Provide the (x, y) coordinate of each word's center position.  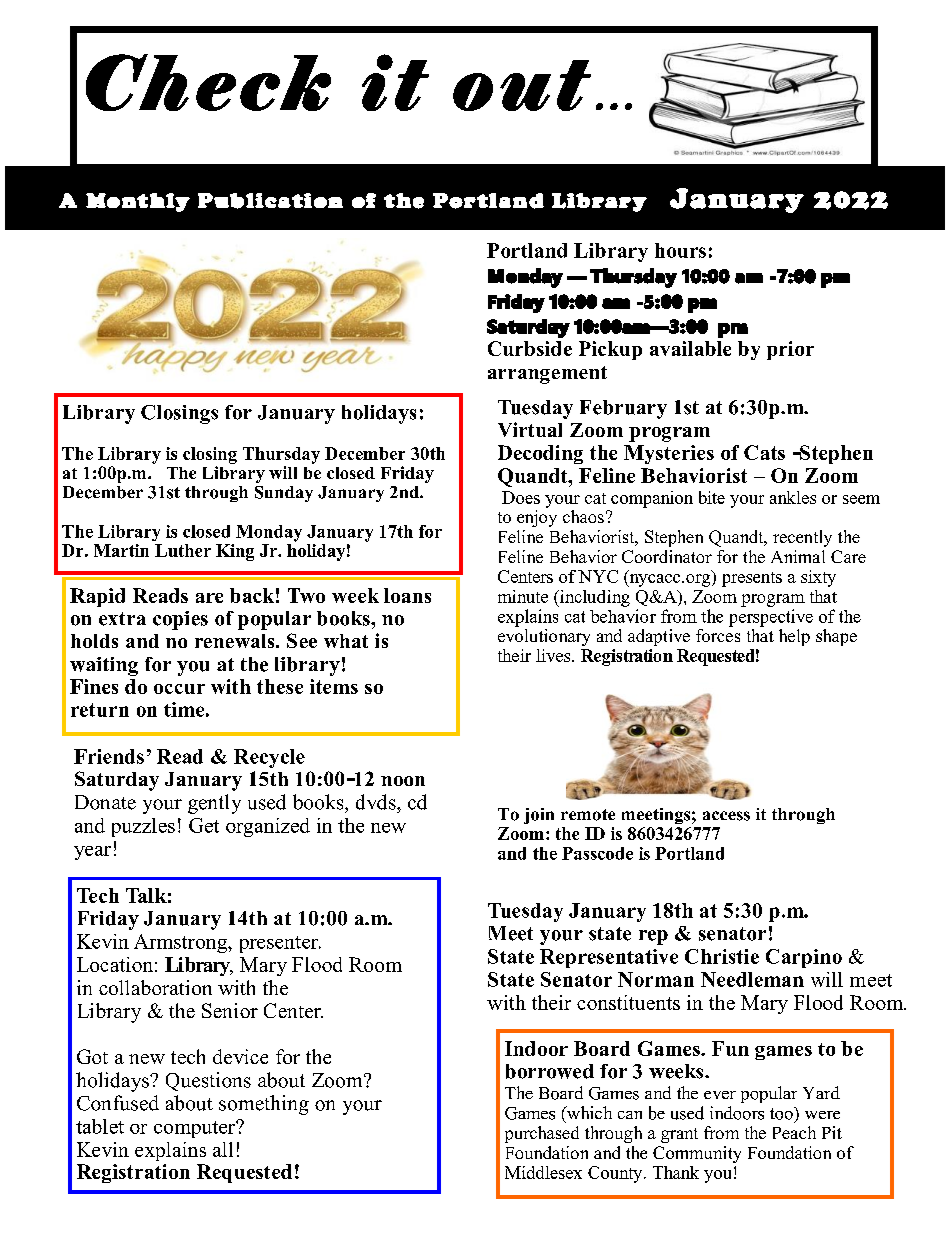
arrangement (547, 375)
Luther (183, 550)
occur (179, 689)
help (794, 637)
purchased (542, 1134)
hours (680, 250)
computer (195, 1129)
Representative (609, 958)
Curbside (530, 348)
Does (521, 497)
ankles (793, 497)
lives (554, 655)
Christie (722, 956)
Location (115, 964)
